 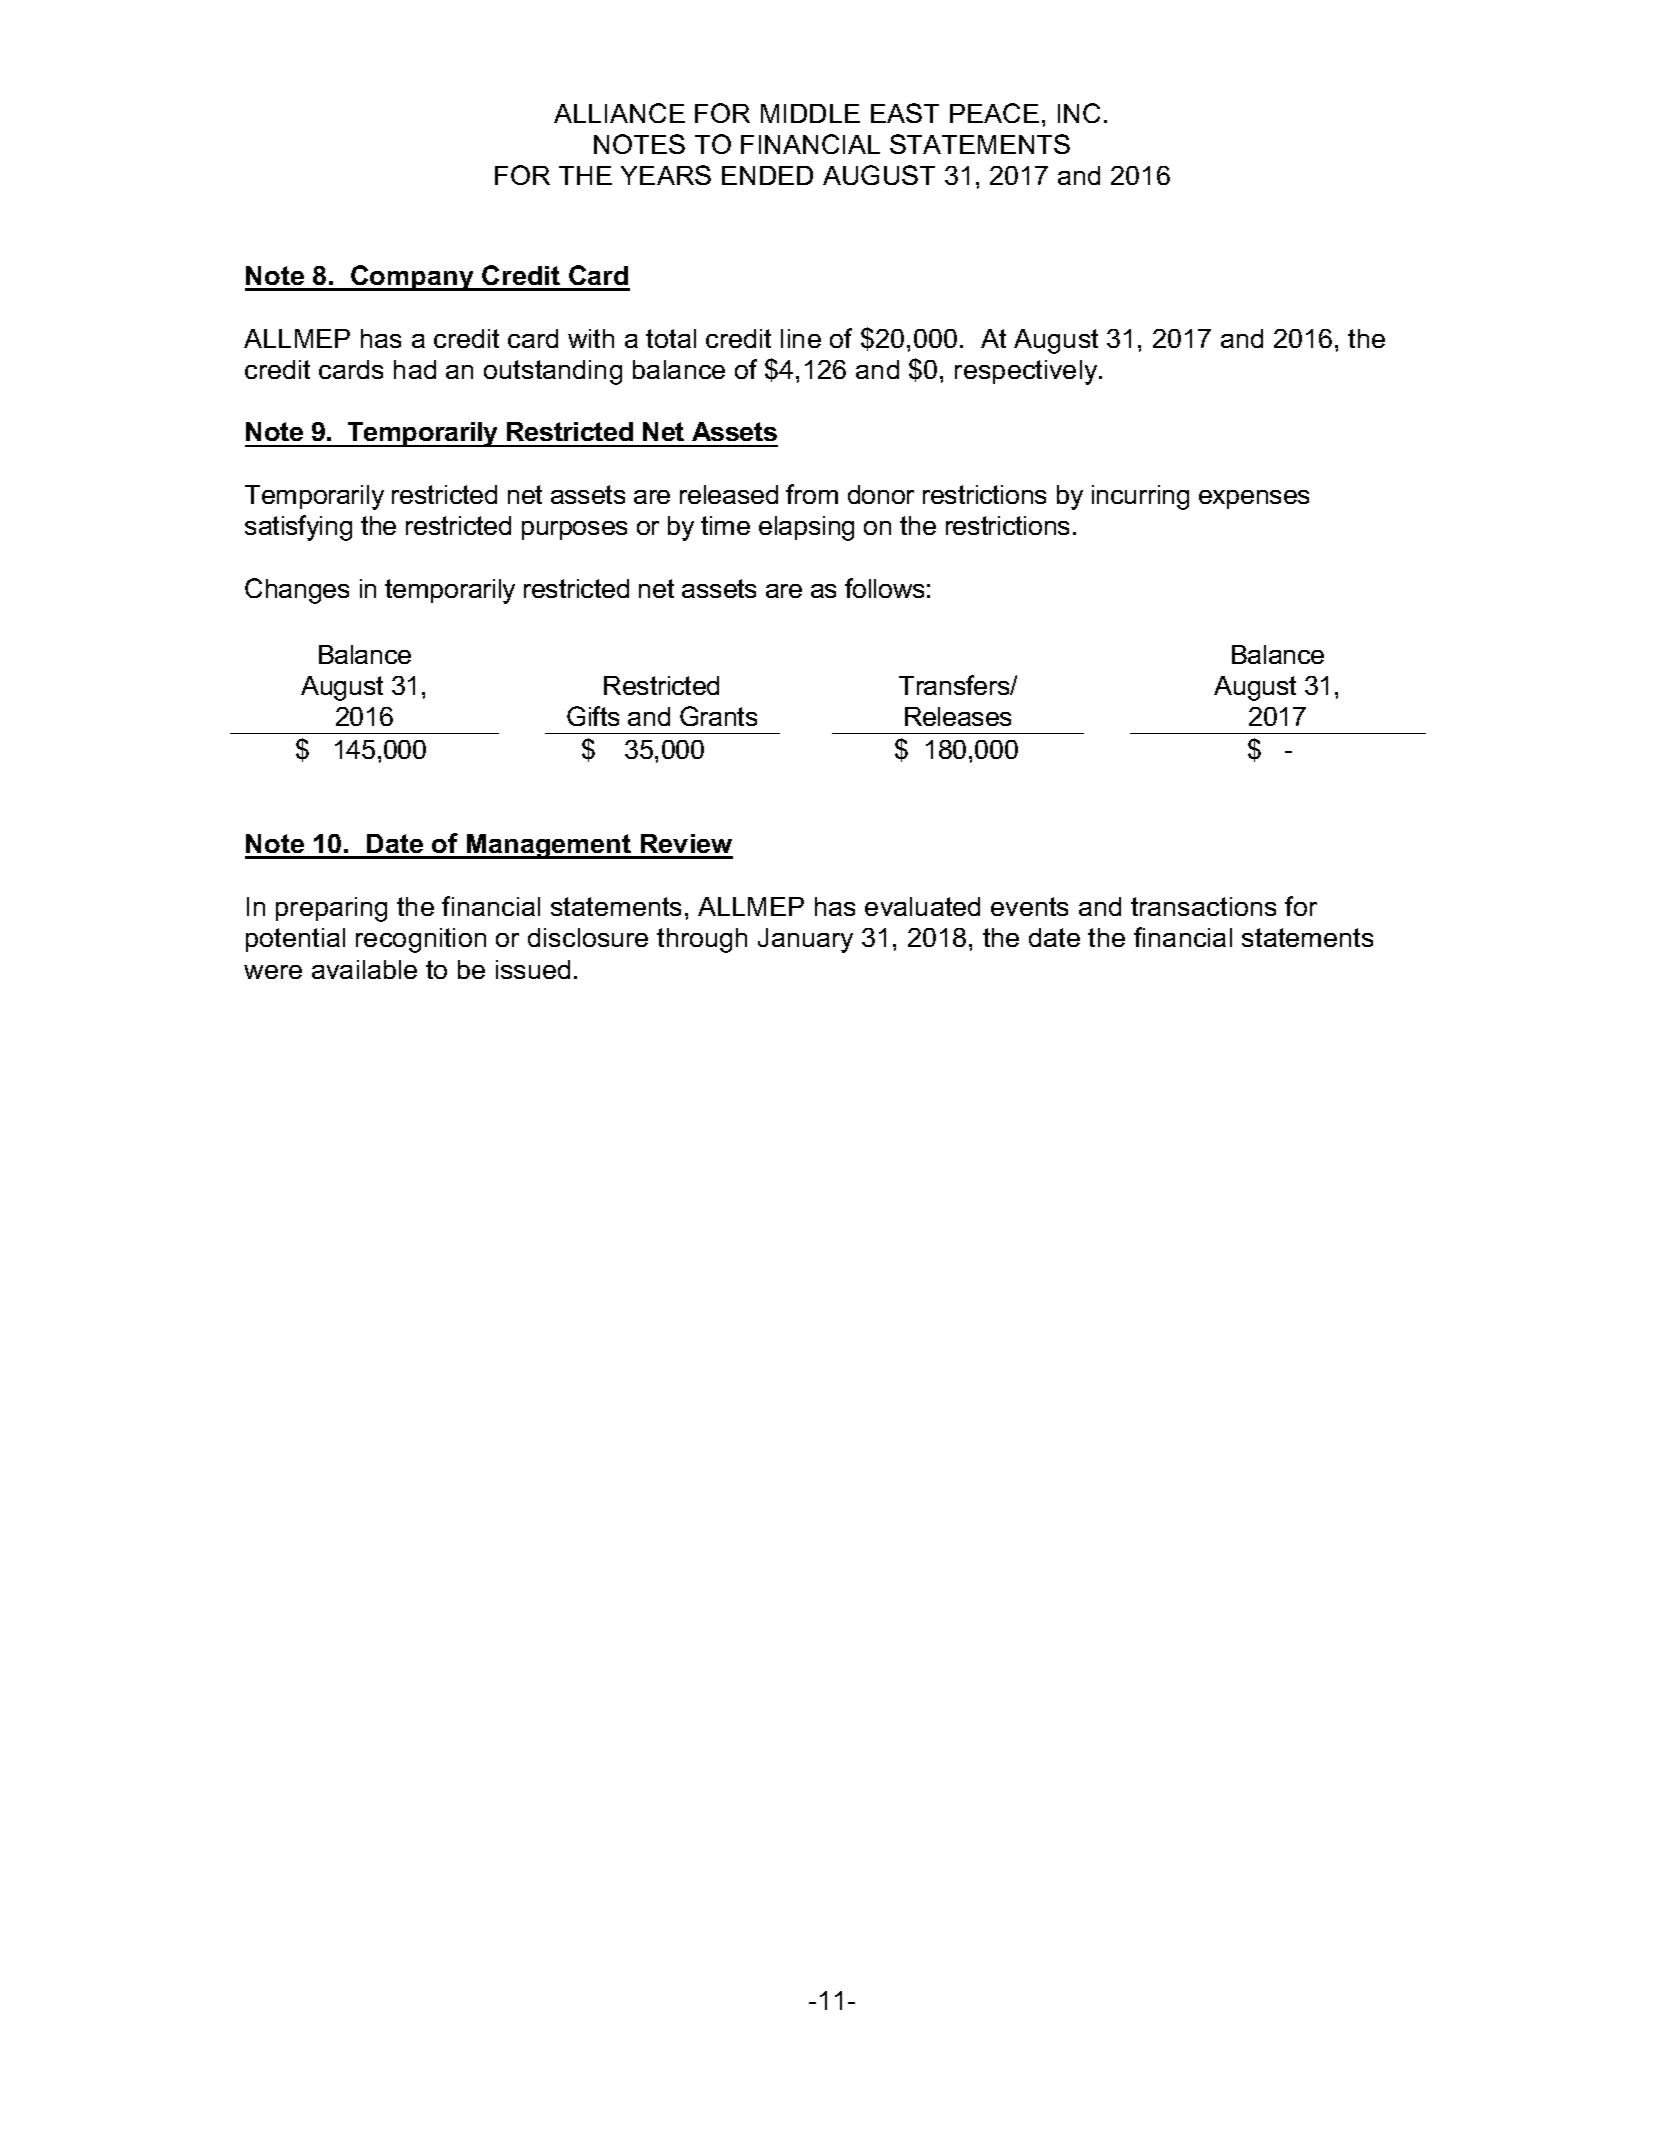 I want to click on satisfying, so click(x=298, y=528).
